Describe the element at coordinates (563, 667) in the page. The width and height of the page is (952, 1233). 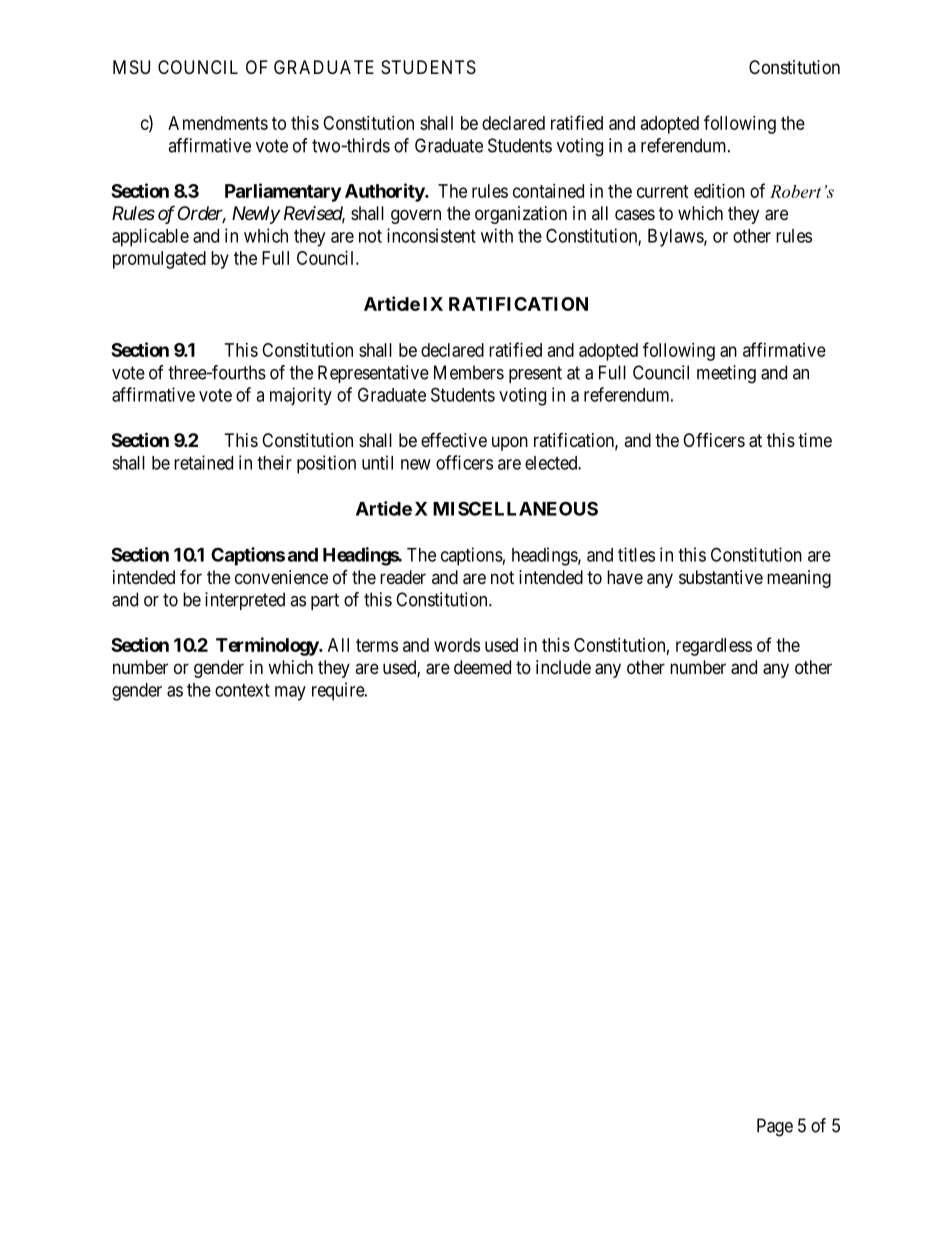
I see `include` at that location.
